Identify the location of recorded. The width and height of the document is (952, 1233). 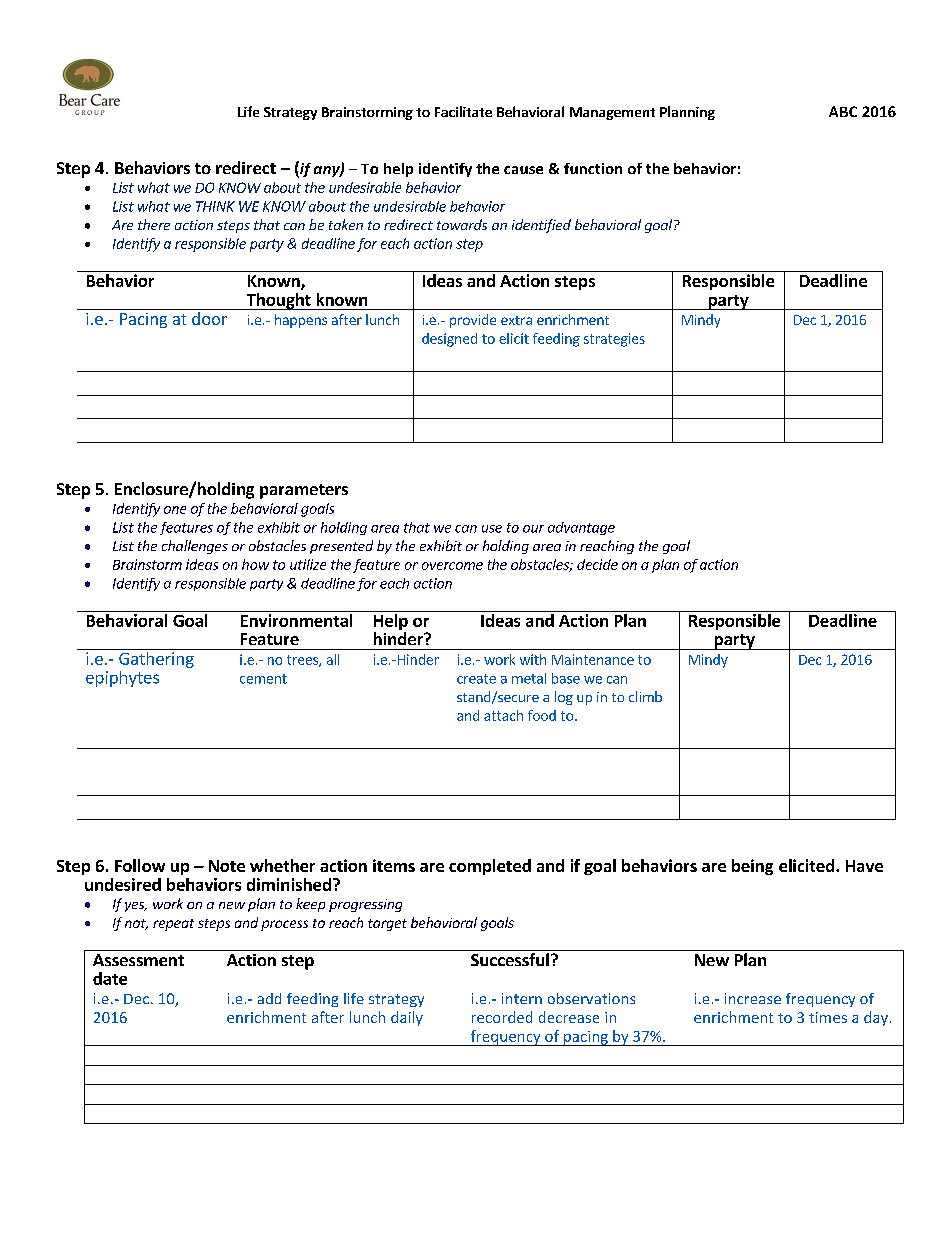
(502, 1017).
